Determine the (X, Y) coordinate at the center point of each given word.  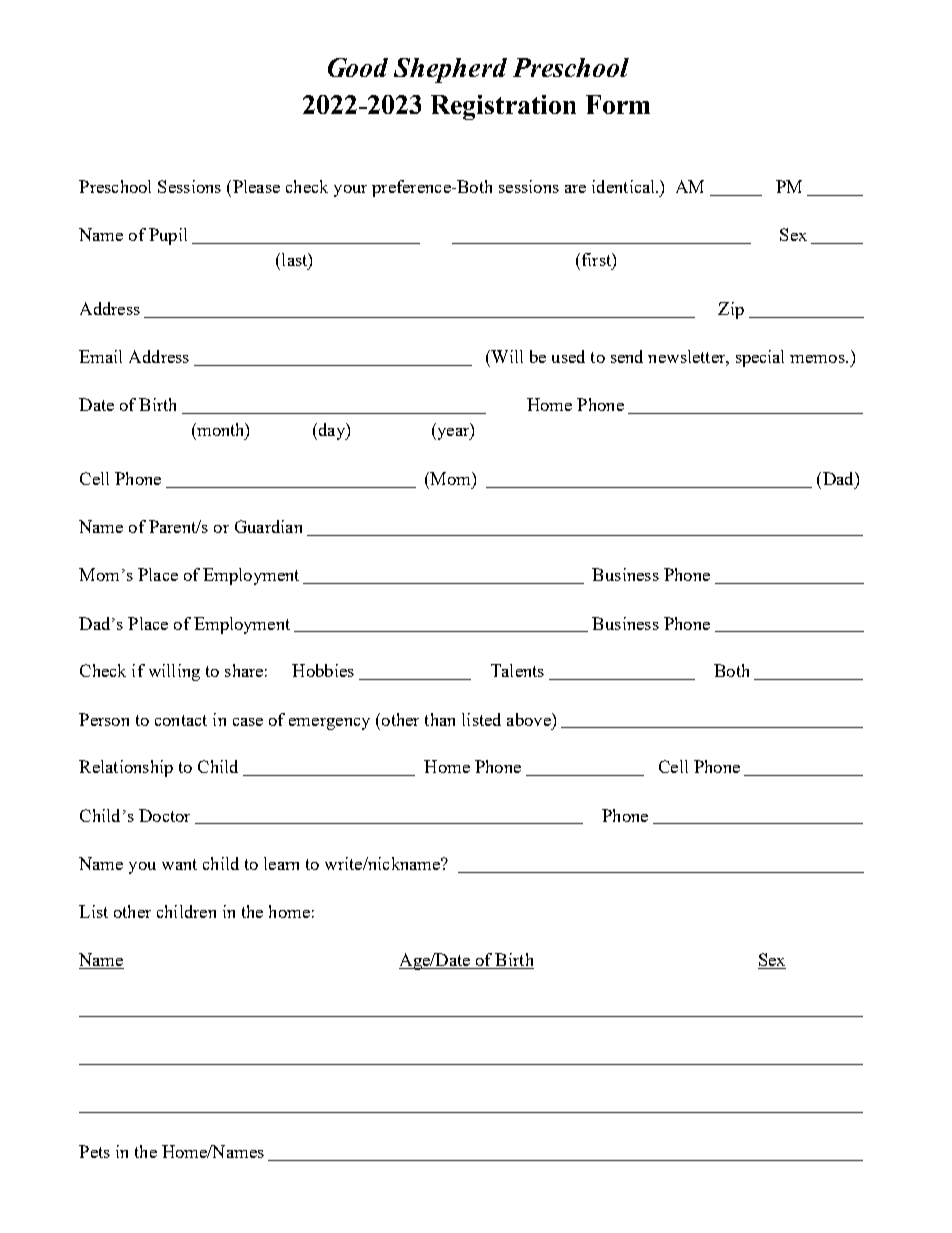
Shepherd (450, 70)
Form (618, 104)
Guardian (268, 526)
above (530, 719)
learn (281, 863)
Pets (94, 1151)
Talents (517, 670)
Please (255, 186)
